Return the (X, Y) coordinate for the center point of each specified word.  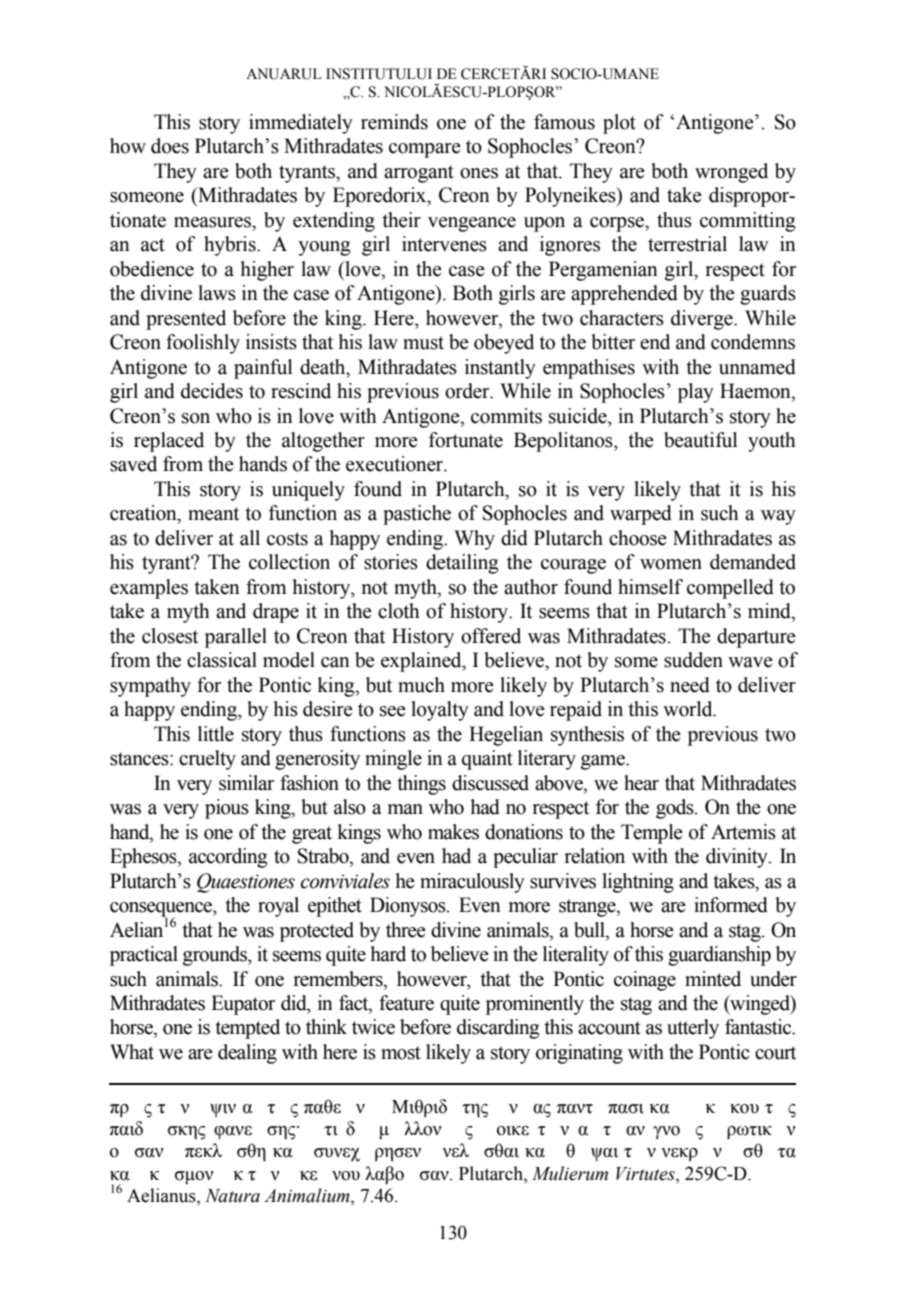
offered (491, 636)
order (468, 391)
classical (222, 660)
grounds (216, 956)
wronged (731, 173)
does (170, 146)
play (696, 393)
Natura (232, 1196)
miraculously (472, 883)
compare (425, 150)
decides (212, 391)
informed (731, 905)
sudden (693, 660)
